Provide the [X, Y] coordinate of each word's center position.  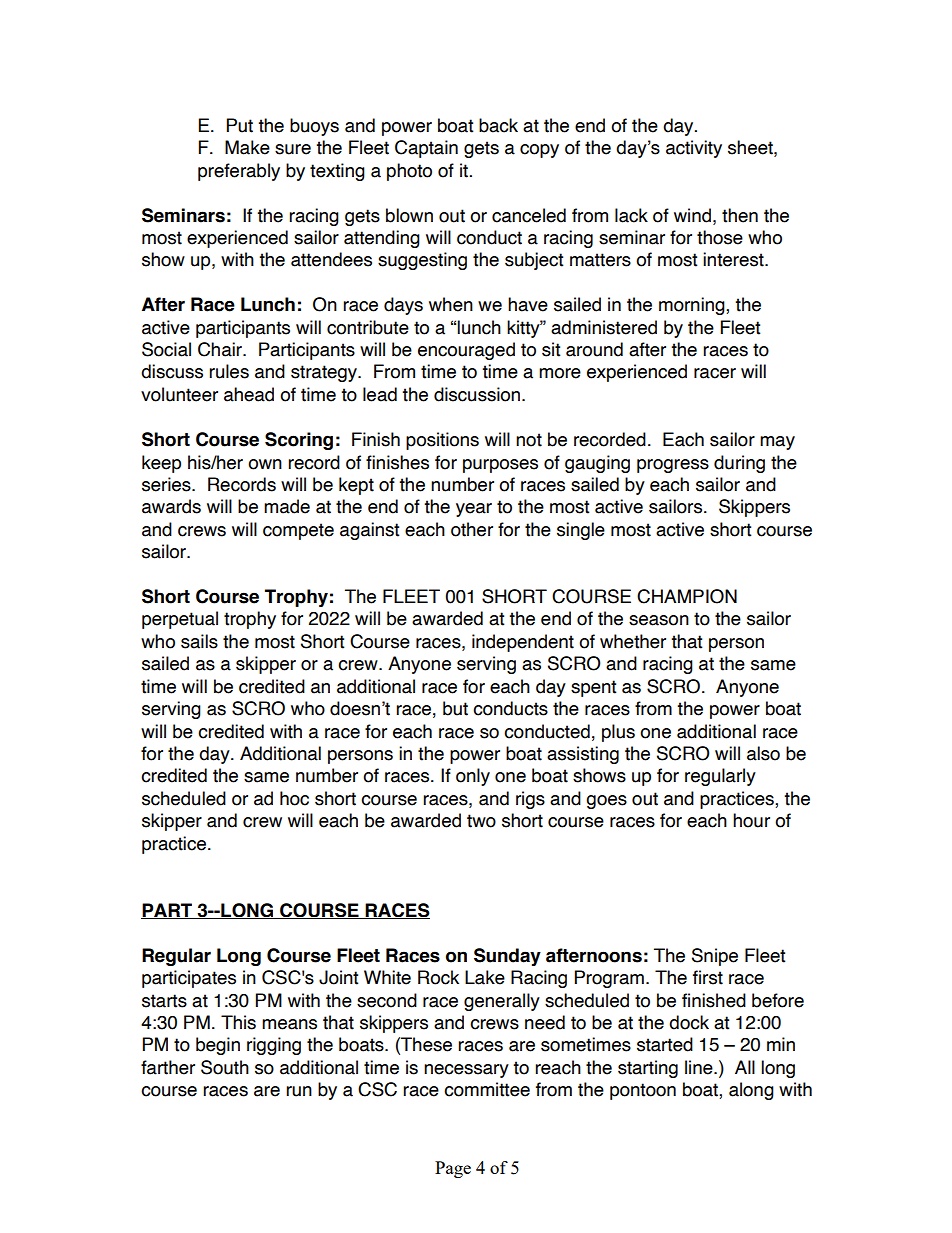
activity [694, 149]
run [299, 1091]
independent [523, 643]
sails [199, 641]
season [659, 620]
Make [247, 147]
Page [453, 1169]
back [498, 125]
